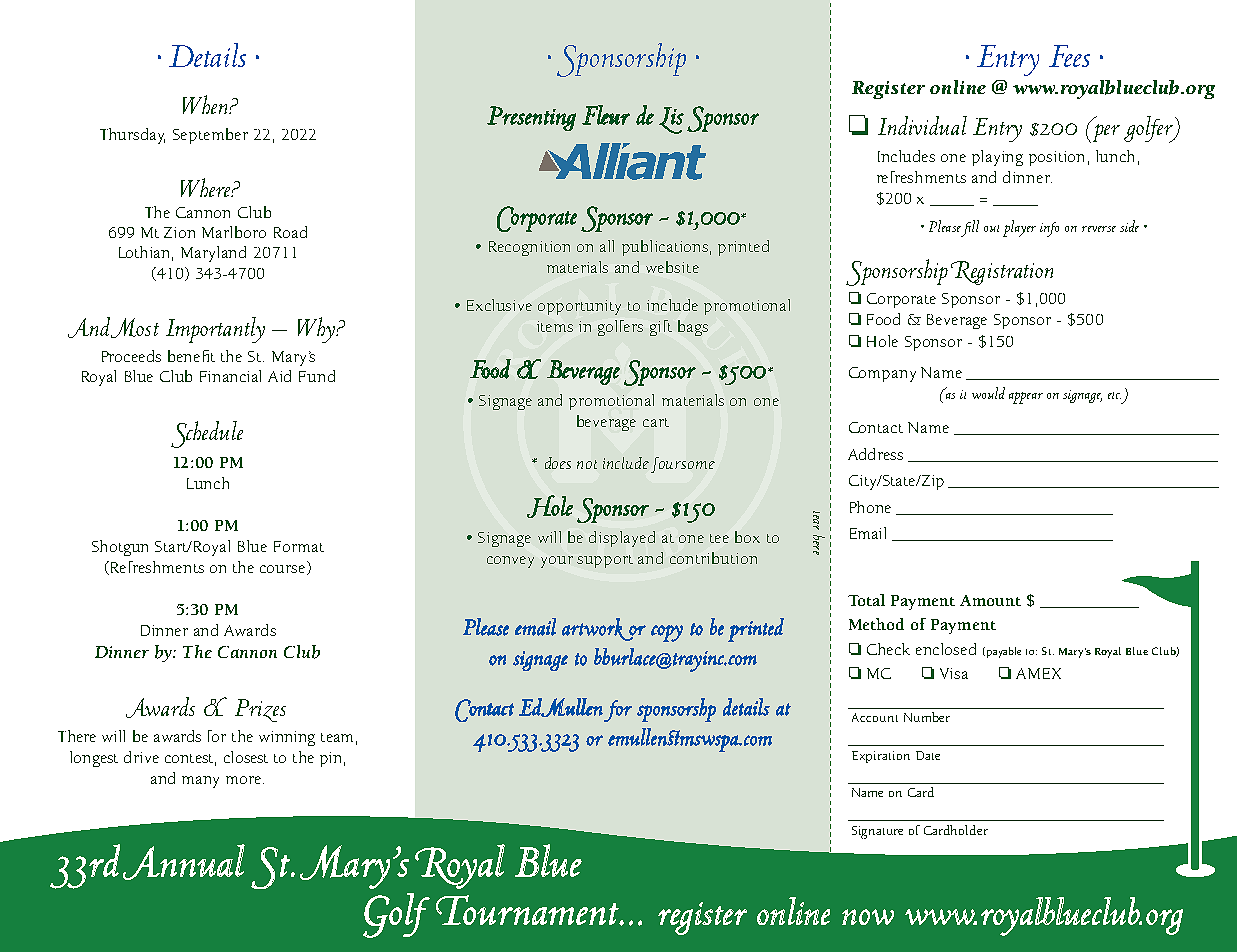 This page has width=1237, height=952. What do you see at coordinates (587, 464) in the page?
I see `not` at bounding box center [587, 464].
